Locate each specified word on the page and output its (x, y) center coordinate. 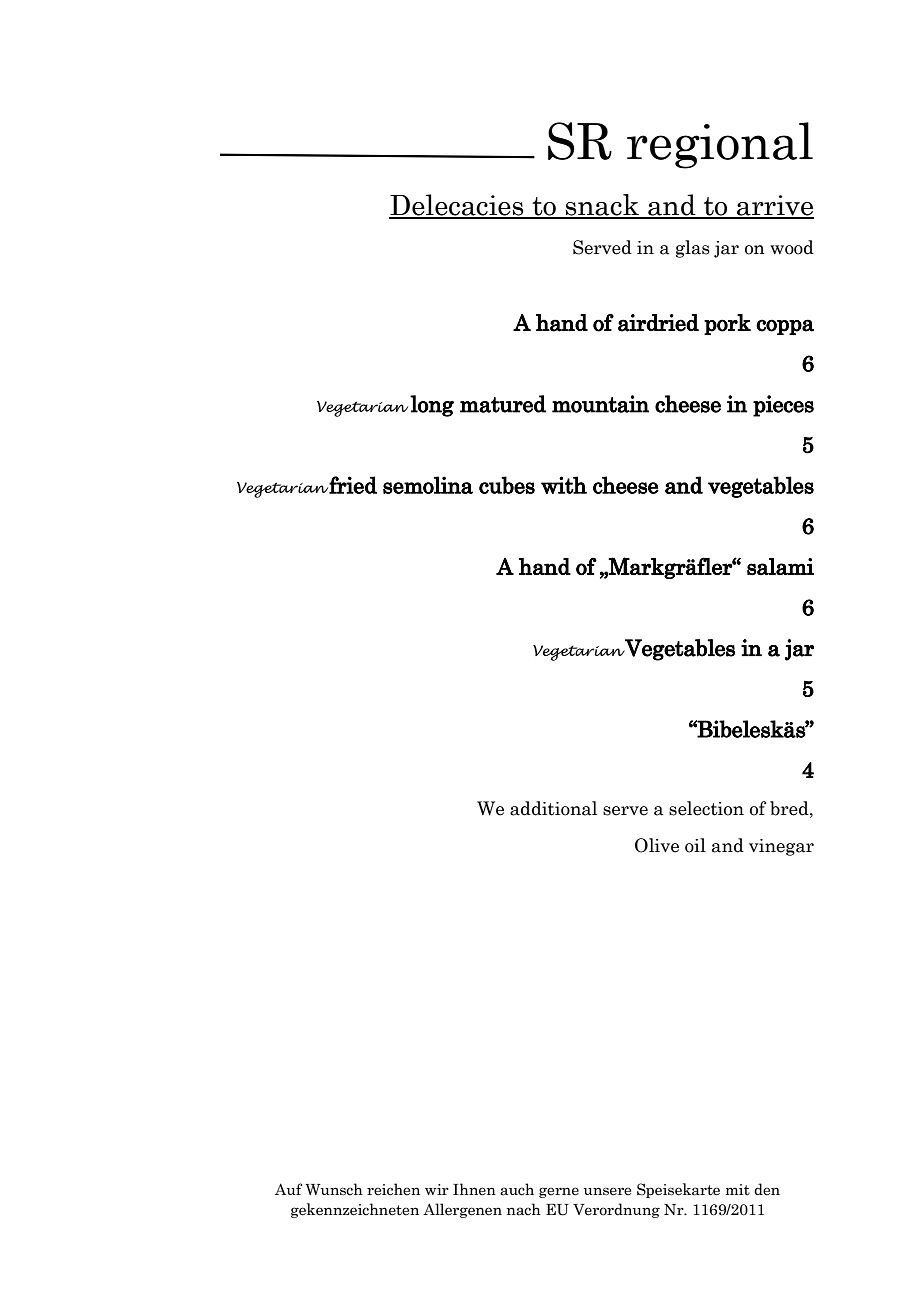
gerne (559, 1192)
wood (792, 247)
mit (738, 1189)
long (432, 406)
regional (720, 145)
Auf (289, 1189)
